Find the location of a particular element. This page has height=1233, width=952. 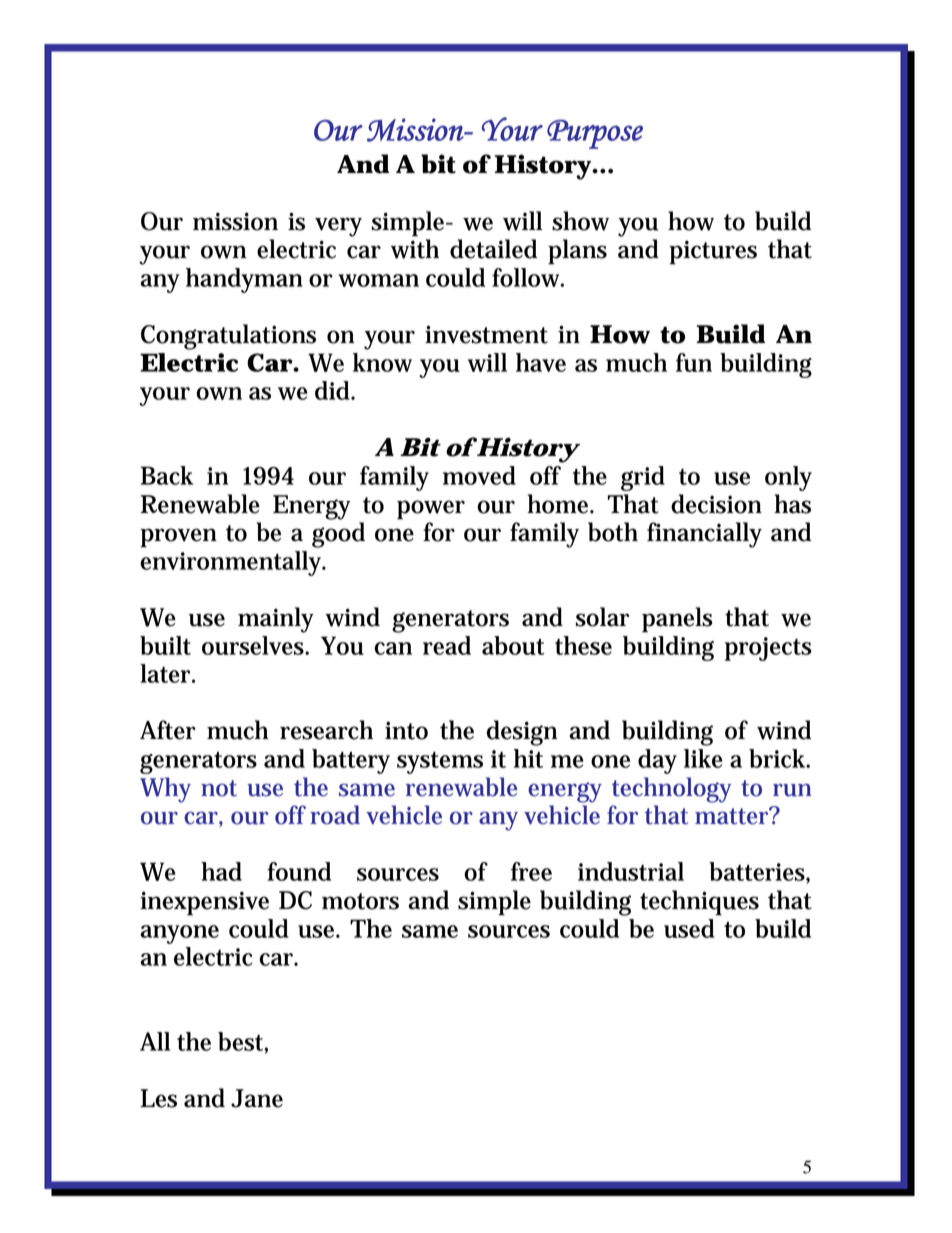

fun is located at coordinates (694, 362).
